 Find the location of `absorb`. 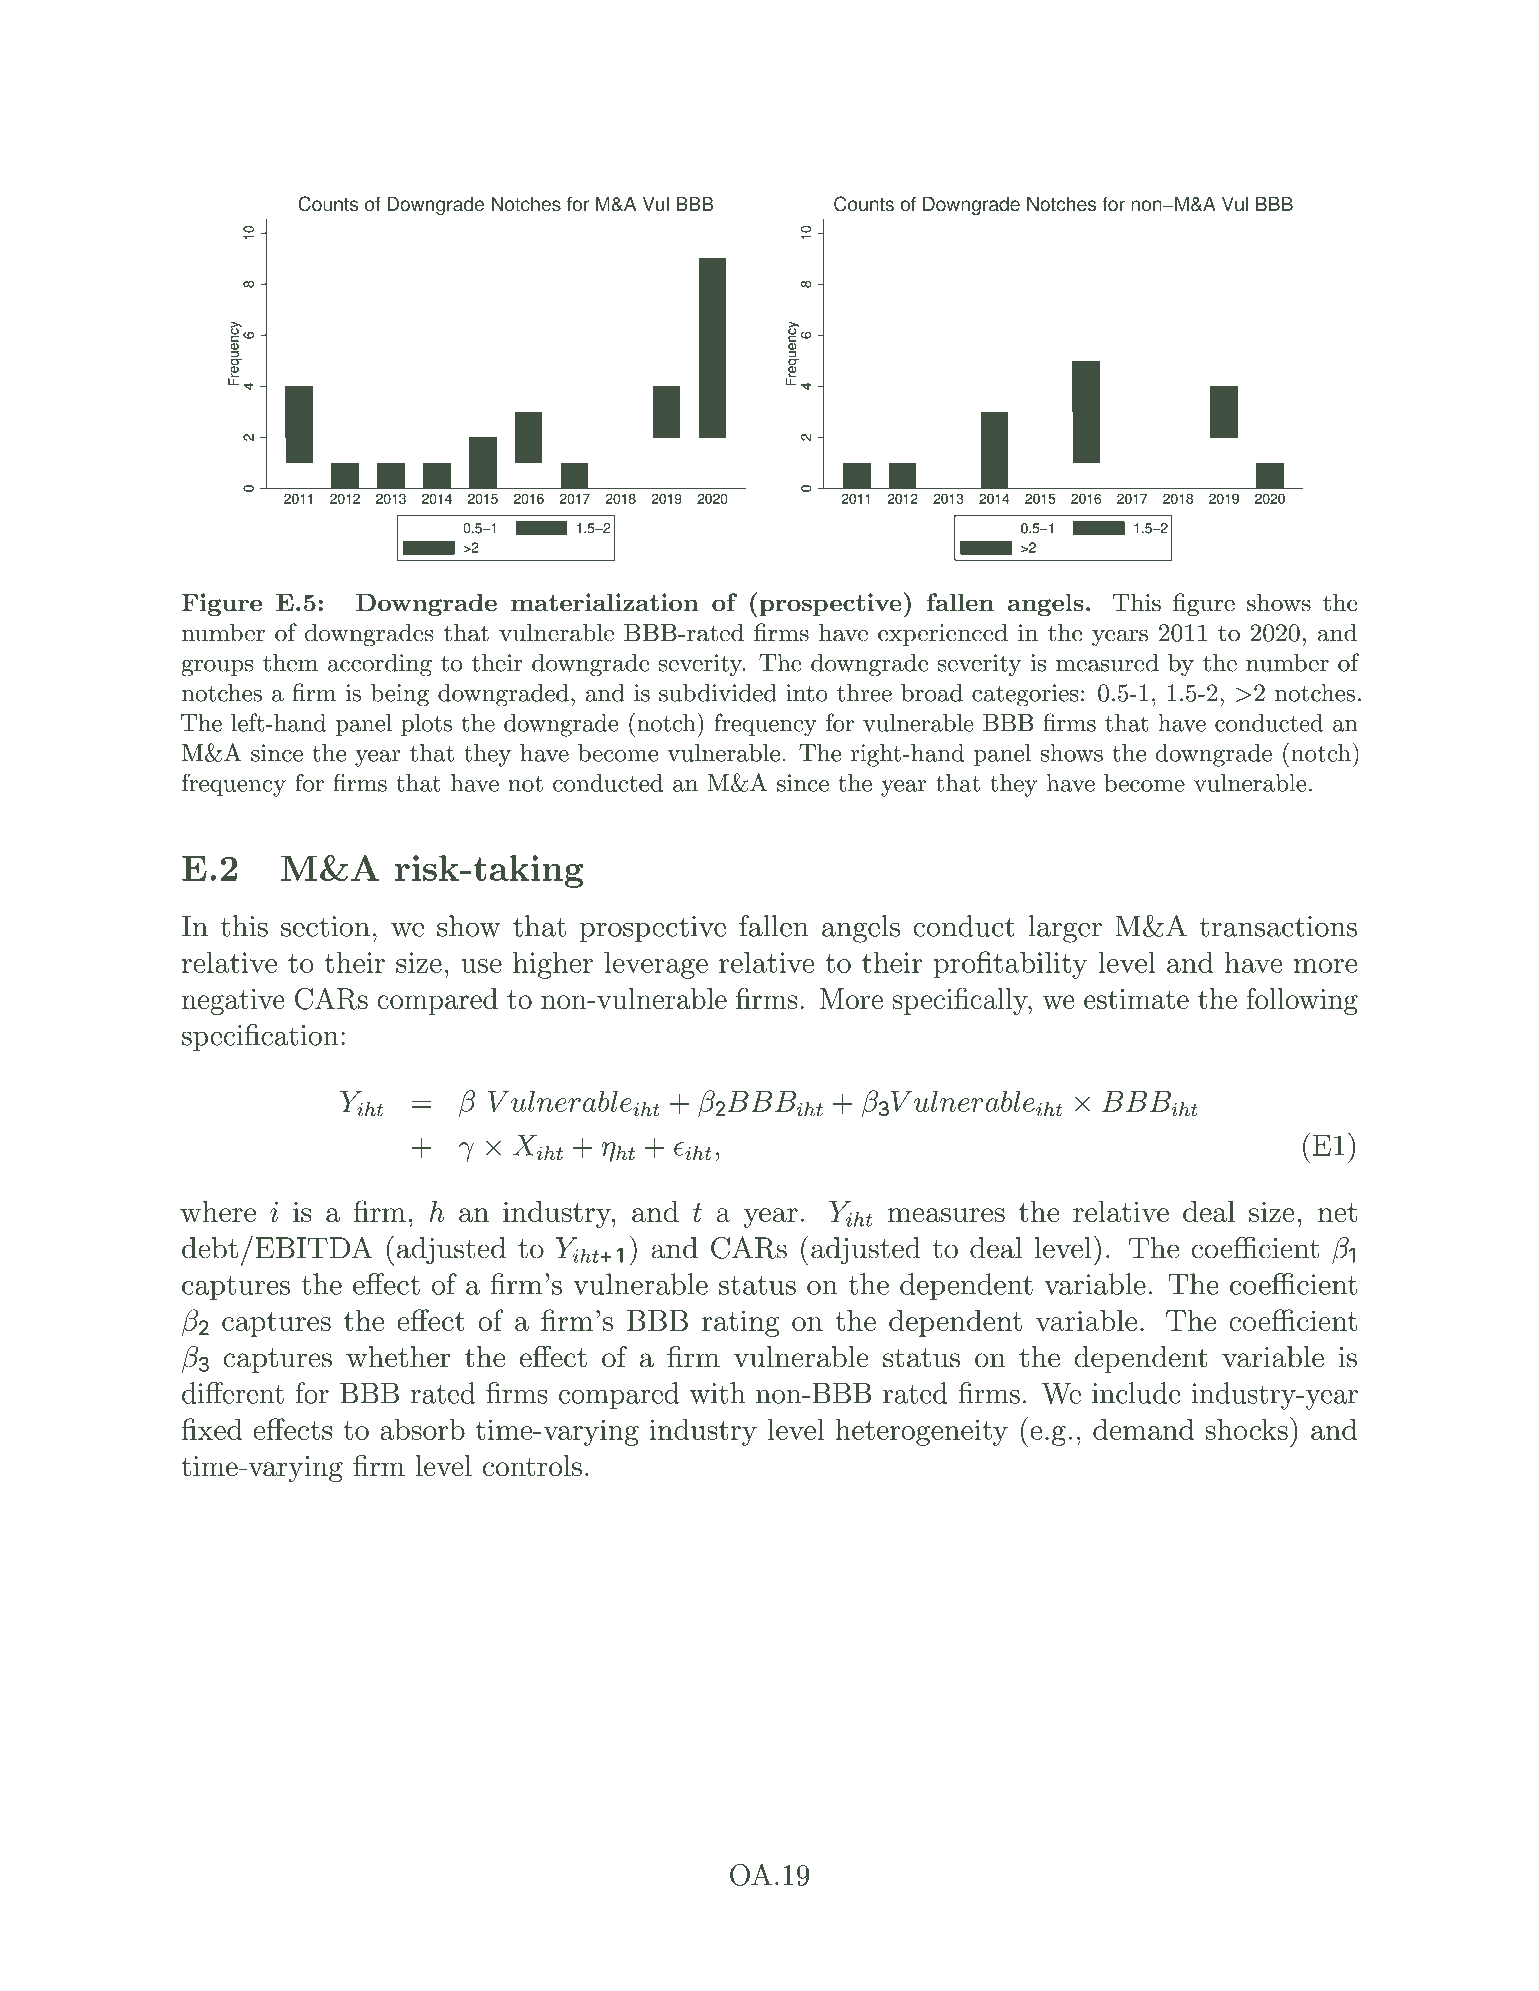

absorb is located at coordinates (422, 1429).
